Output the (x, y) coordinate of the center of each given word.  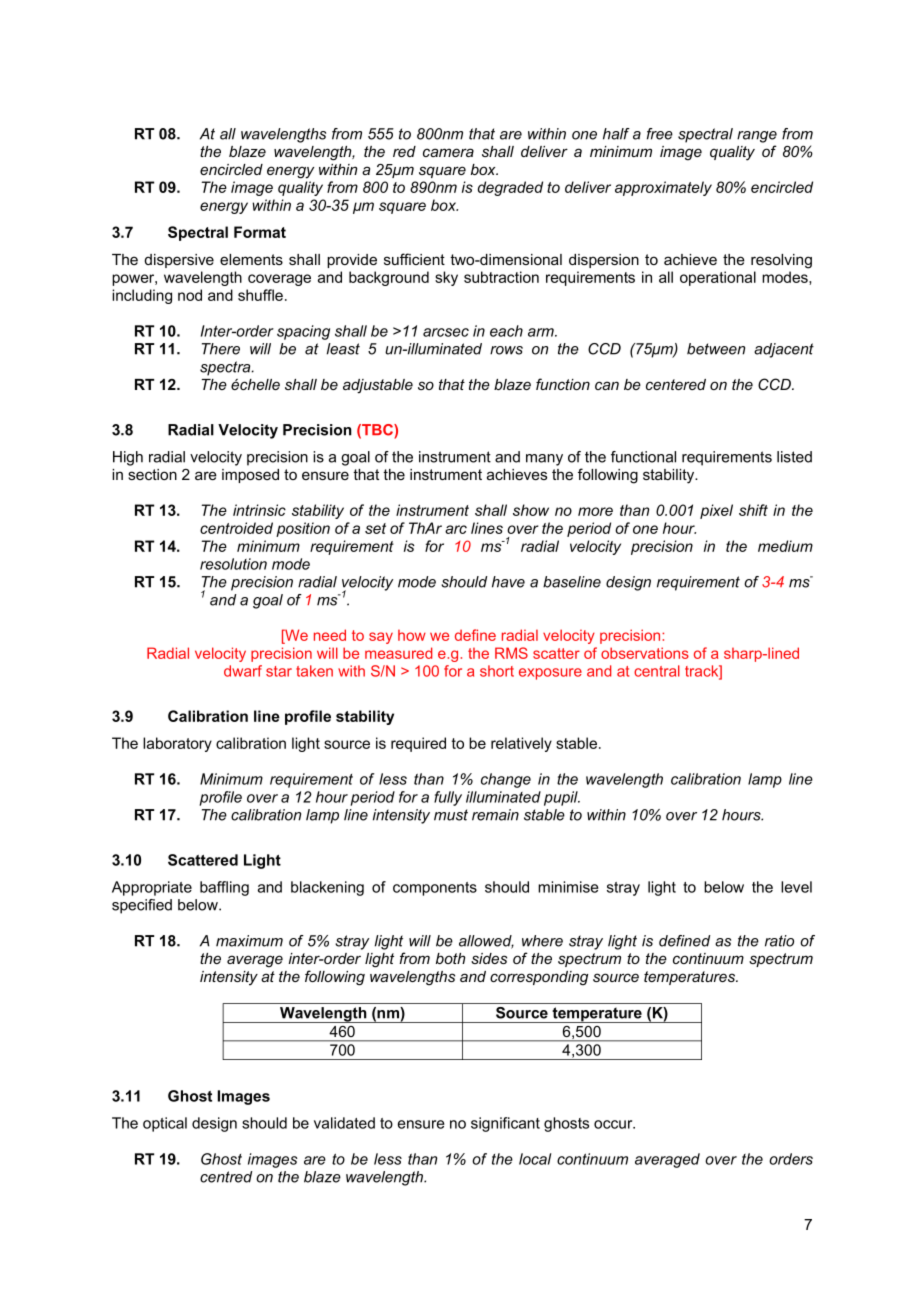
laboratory (177, 744)
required (418, 744)
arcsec (446, 332)
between (716, 349)
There (221, 349)
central (657, 671)
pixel (716, 511)
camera (448, 152)
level (796, 887)
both (451, 958)
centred (226, 1177)
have (508, 582)
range (757, 137)
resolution (233, 564)
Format (260, 232)
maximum (249, 941)
